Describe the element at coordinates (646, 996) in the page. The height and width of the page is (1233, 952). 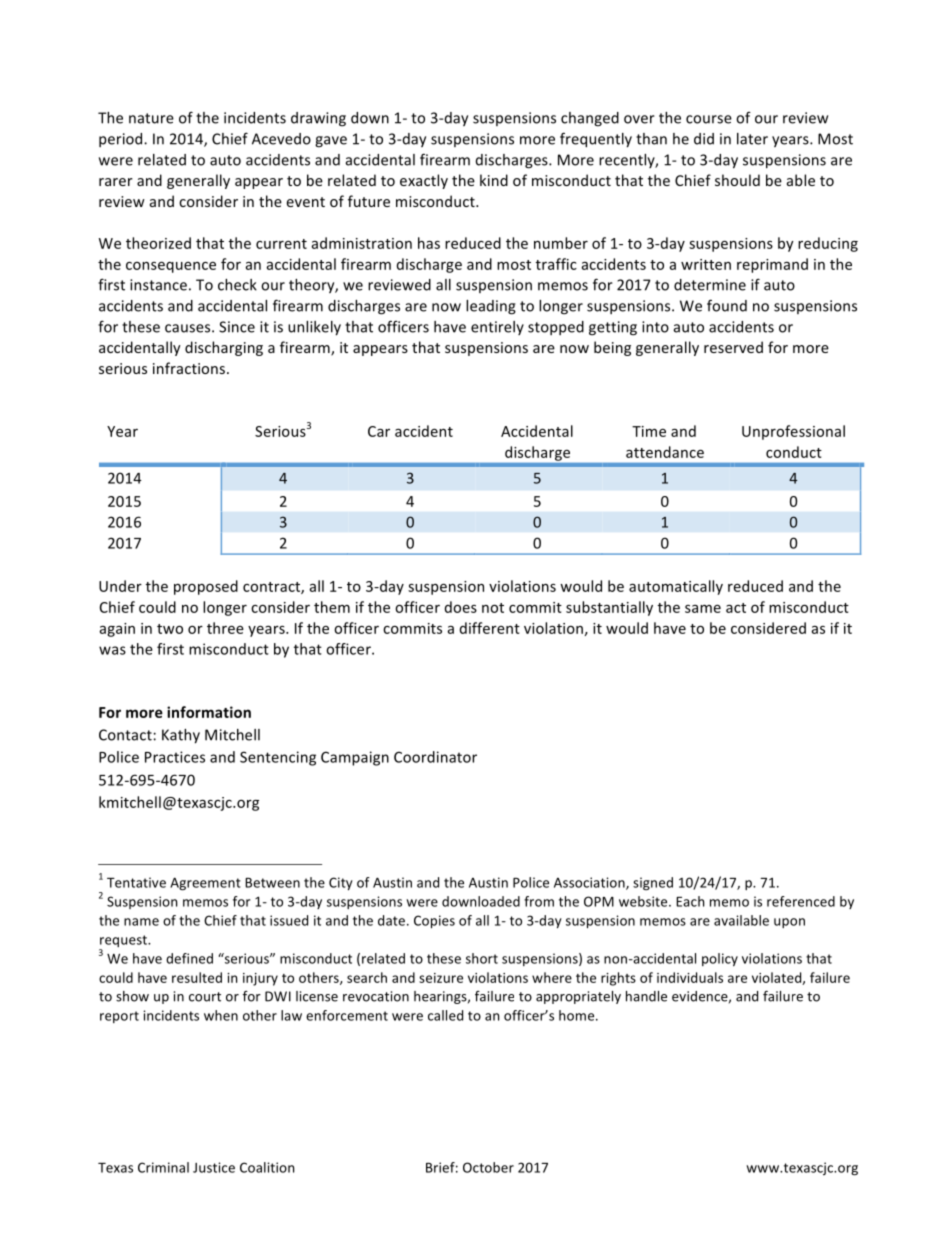
I see `handle` at that location.
